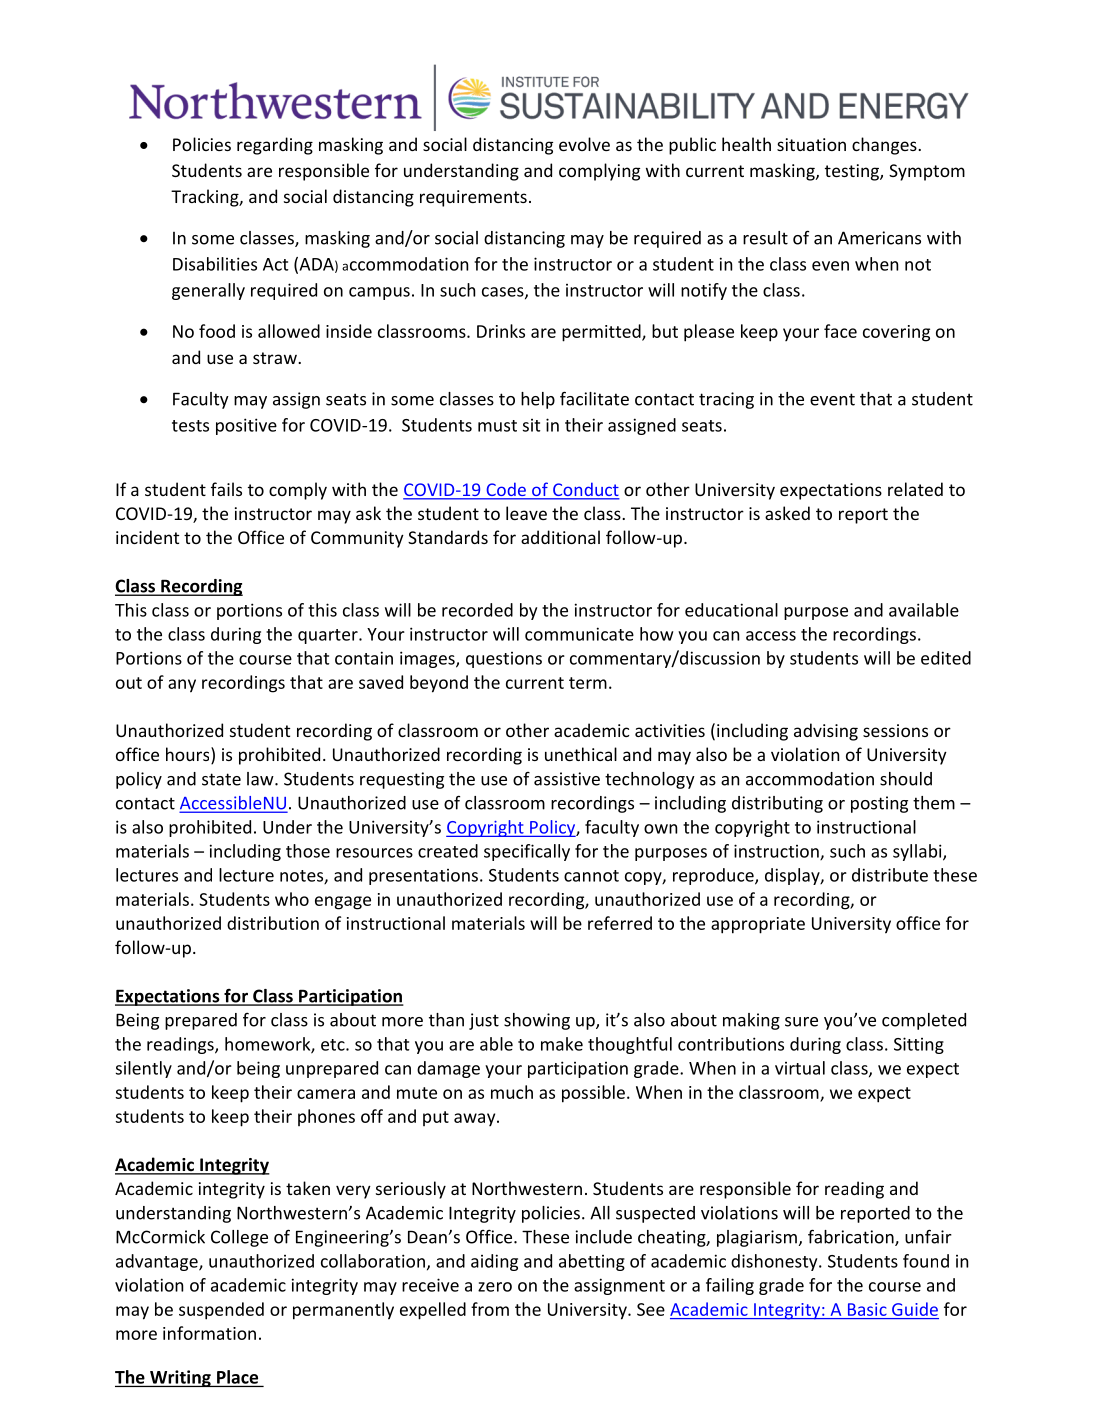 This page has height=1422, width=1099. Describe the element at coordinates (562, 1044) in the page. I see `make` at that location.
